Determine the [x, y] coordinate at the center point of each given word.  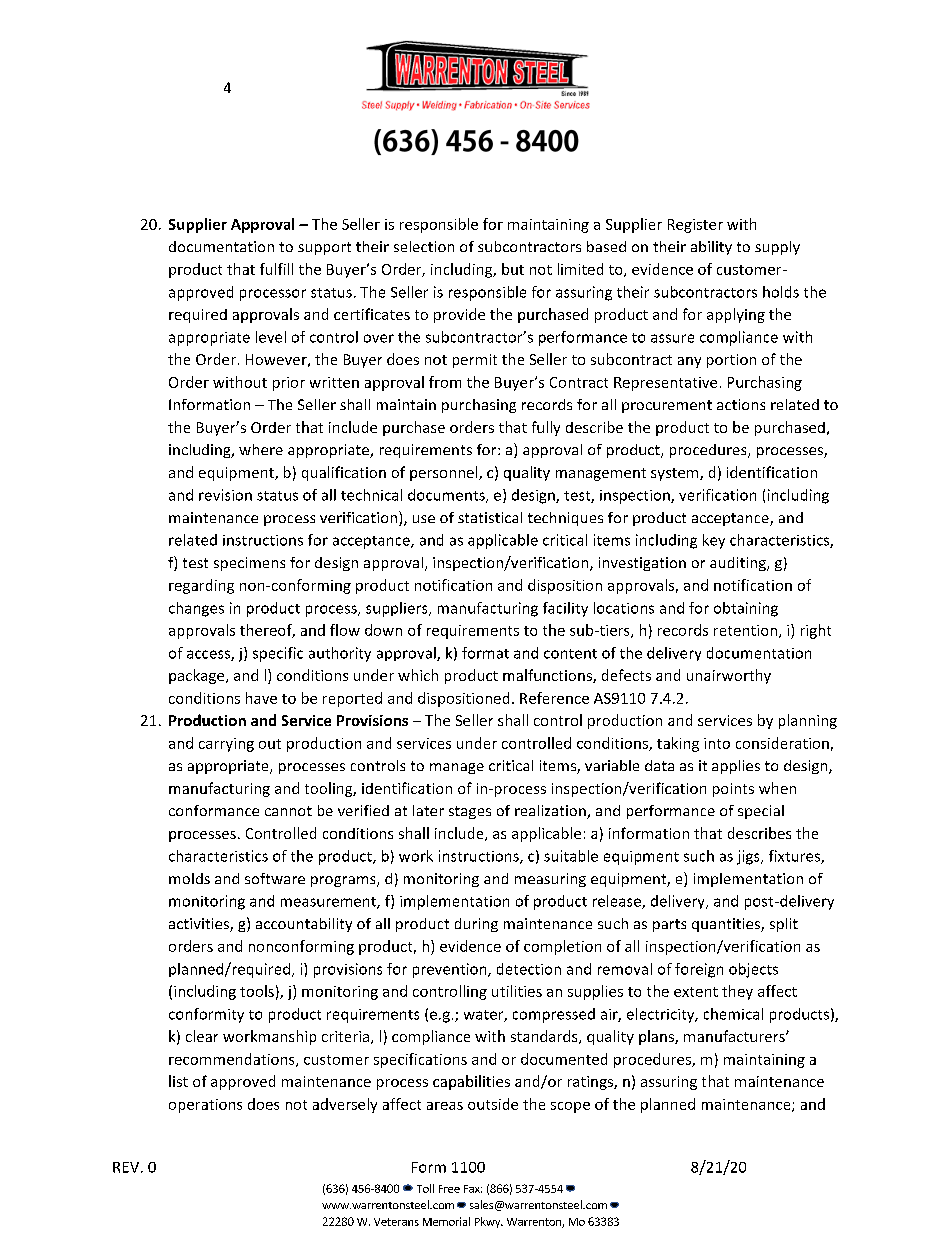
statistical [490, 517]
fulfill [276, 269]
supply [777, 248]
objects [753, 970]
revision [225, 495]
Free [449, 1189]
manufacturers [735, 1036]
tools [257, 991]
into [717, 743]
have [261, 698]
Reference [554, 698]
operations [205, 1106]
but [513, 269]
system [676, 474]
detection [529, 969]
